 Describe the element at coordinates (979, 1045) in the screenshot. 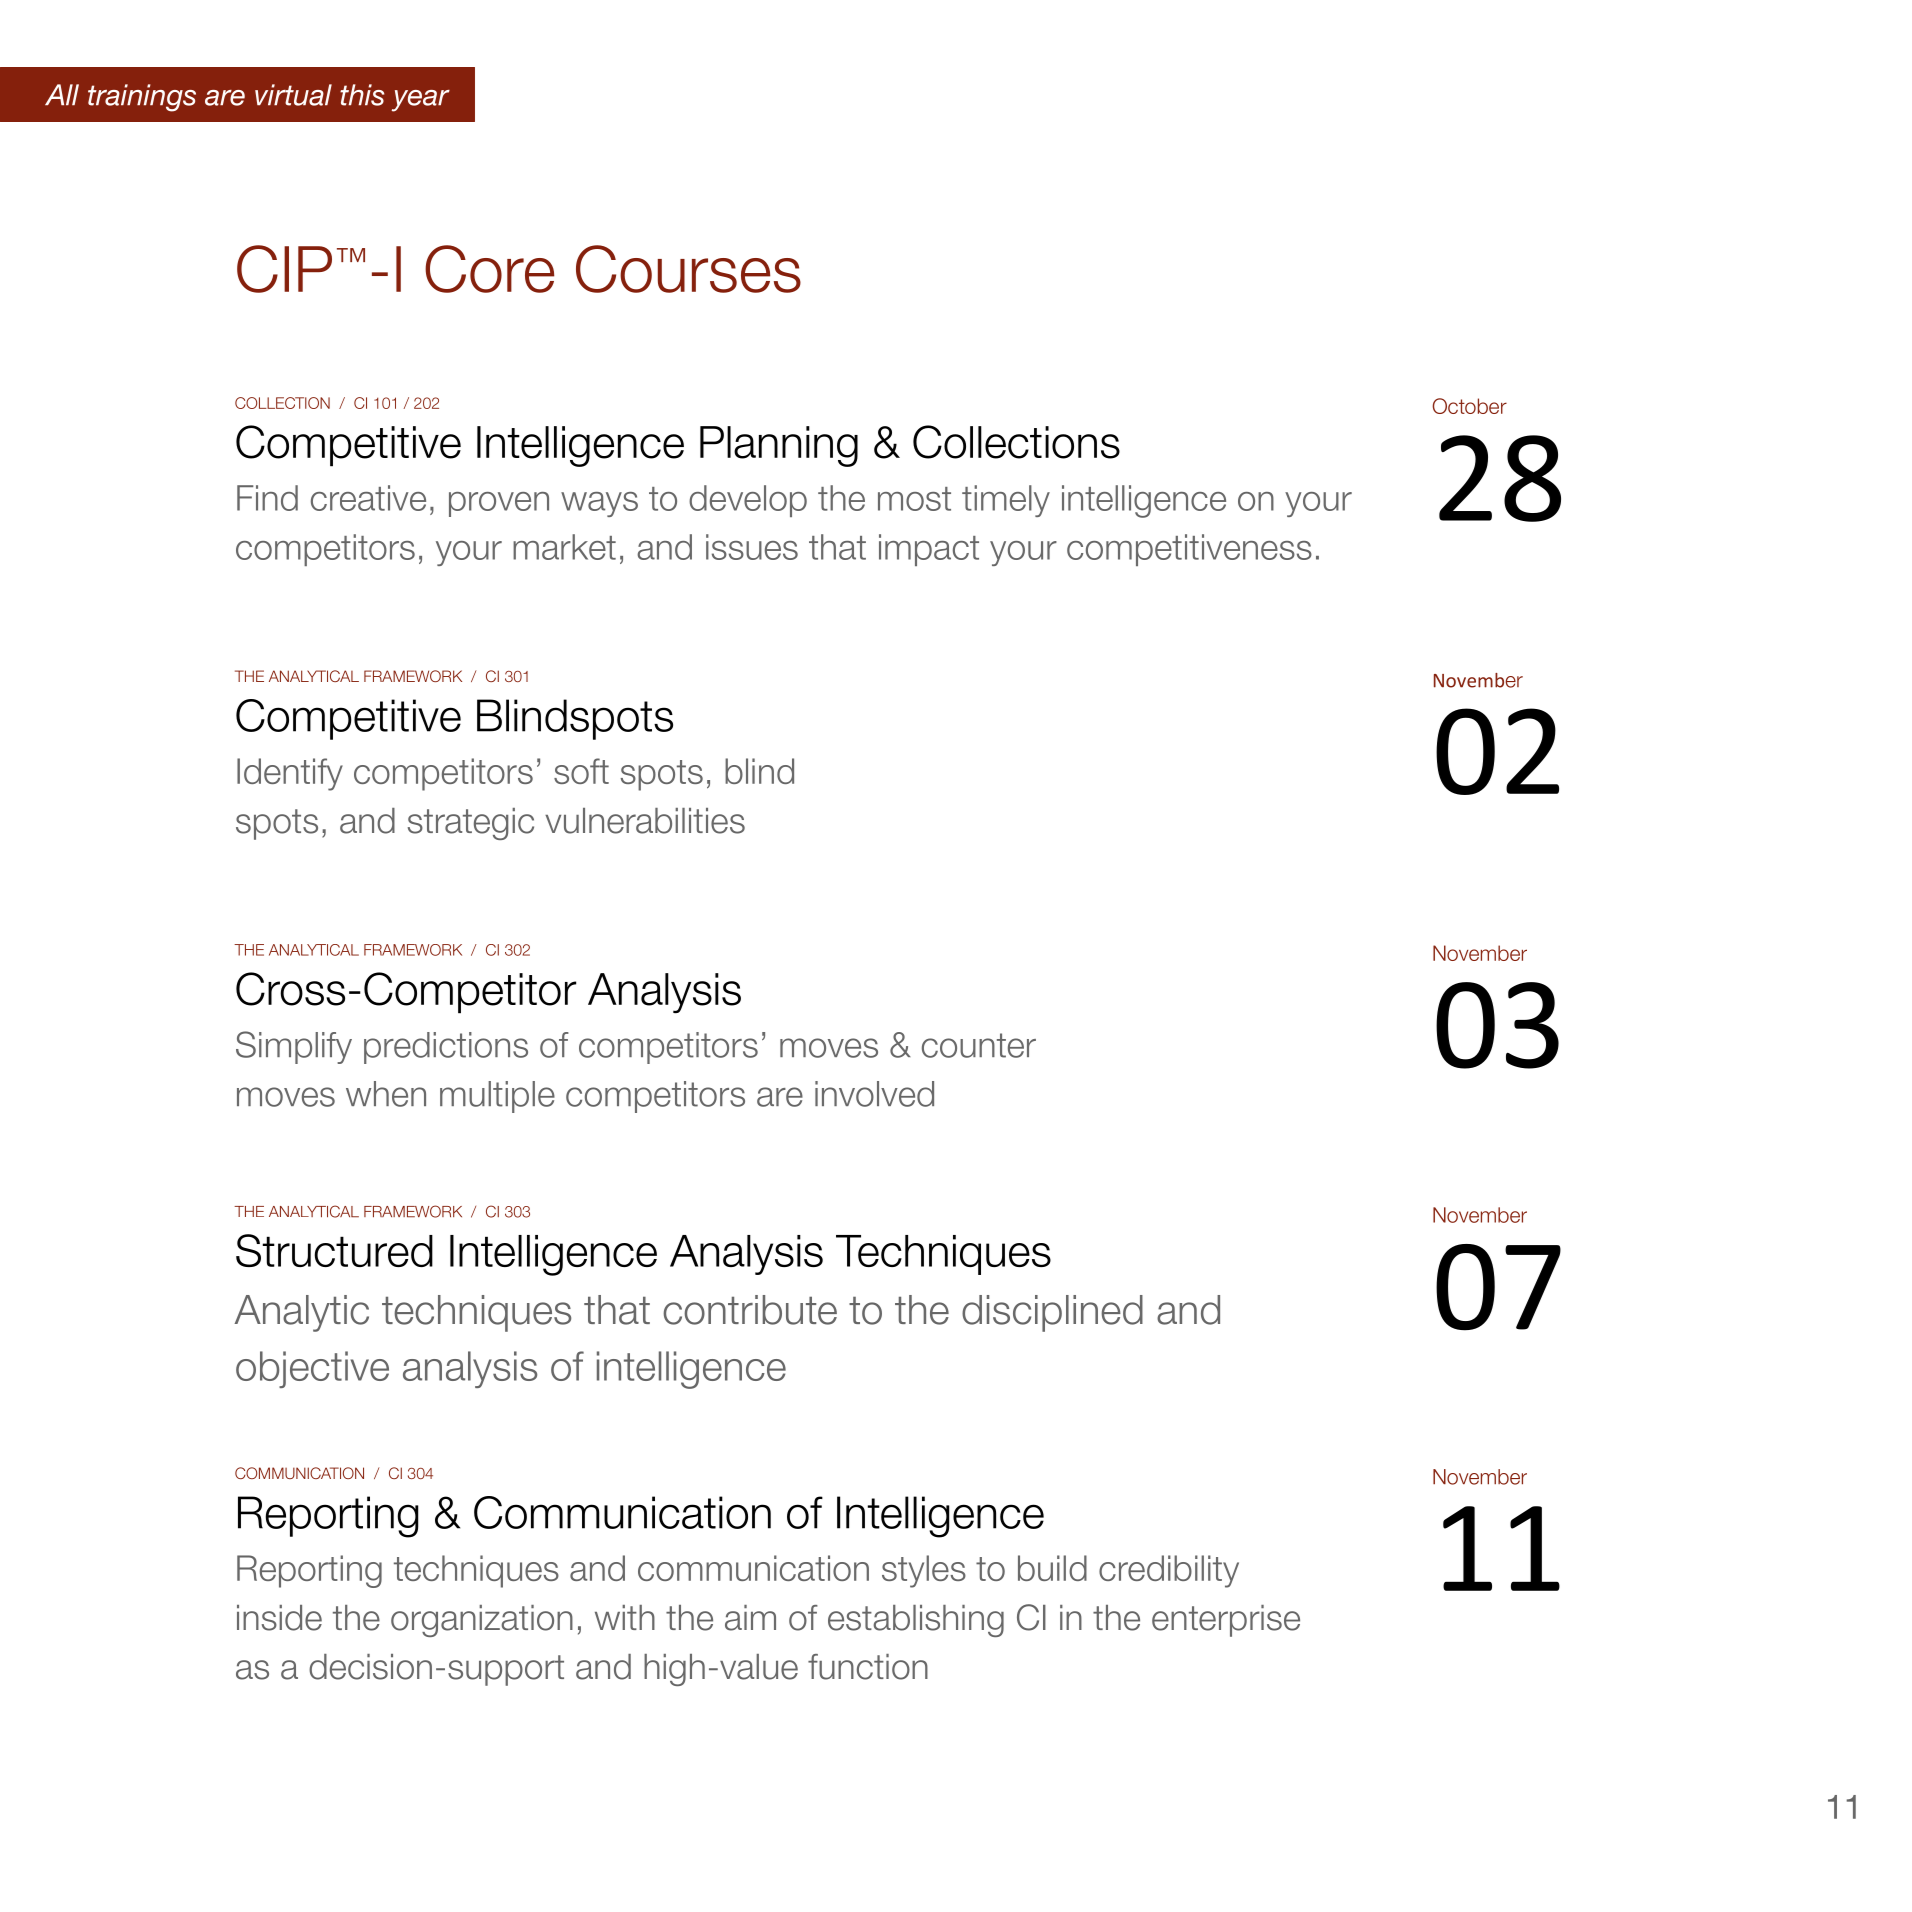

I see `counter` at that location.
